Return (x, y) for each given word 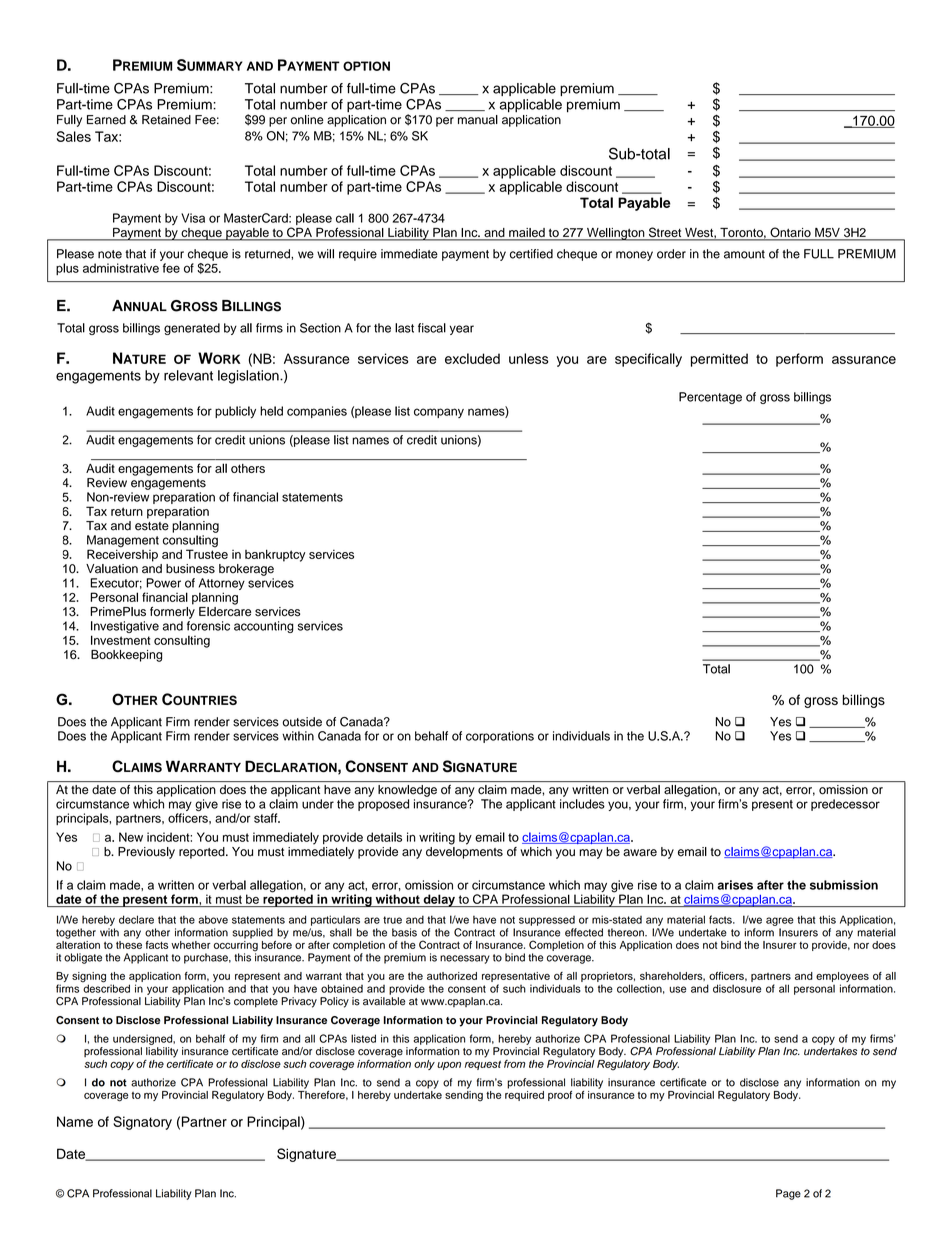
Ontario (790, 233)
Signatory (142, 1123)
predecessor (845, 805)
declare (136, 919)
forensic (208, 626)
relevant (188, 375)
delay (439, 900)
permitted (719, 360)
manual (478, 120)
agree (780, 921)
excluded (472, 358)
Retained (166, 120)
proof (560, 1096)
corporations (500, 737)
